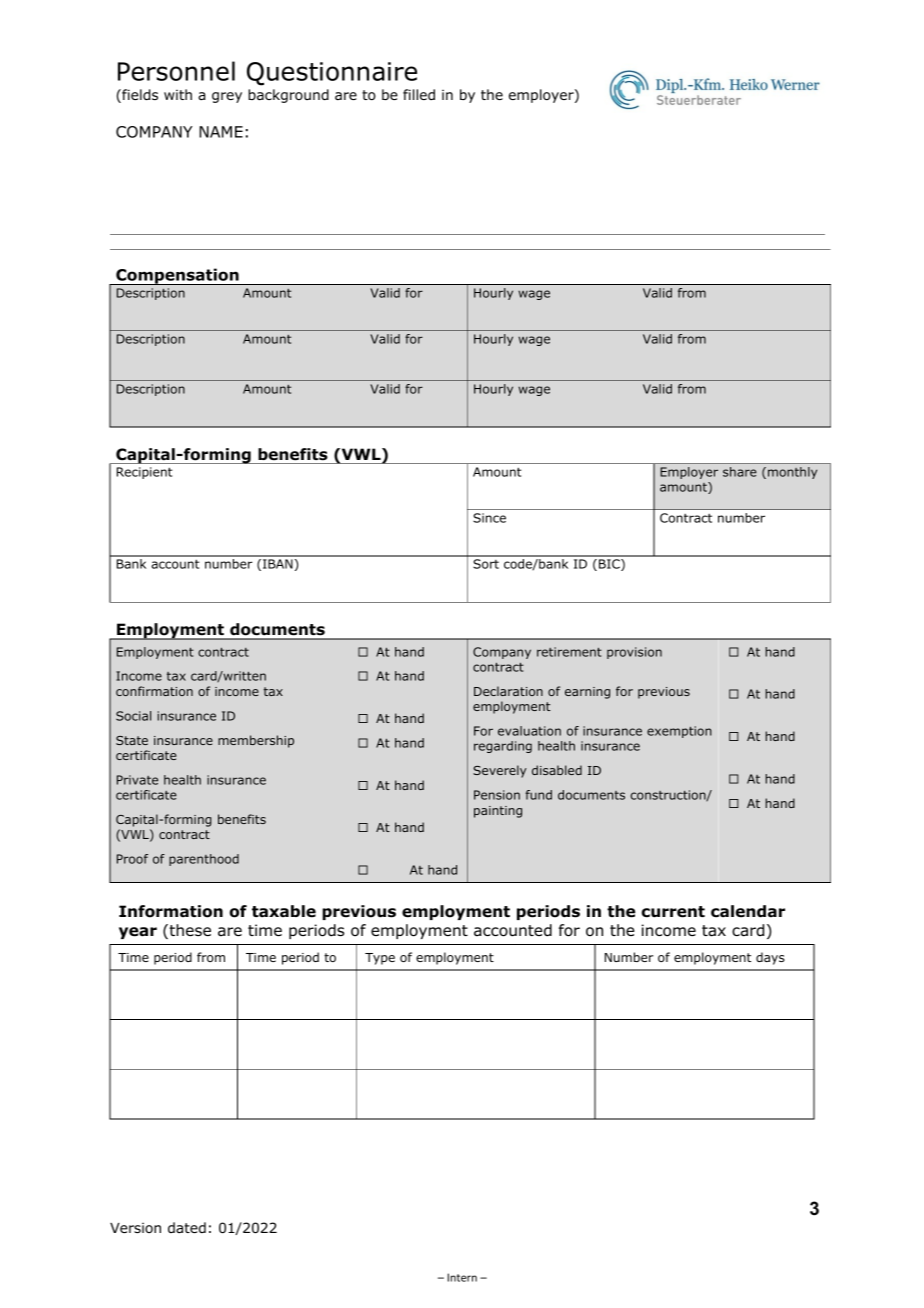 The height and width of the screenshot is (1308, 924). I want to click on confirmation, so click(154, 691).
